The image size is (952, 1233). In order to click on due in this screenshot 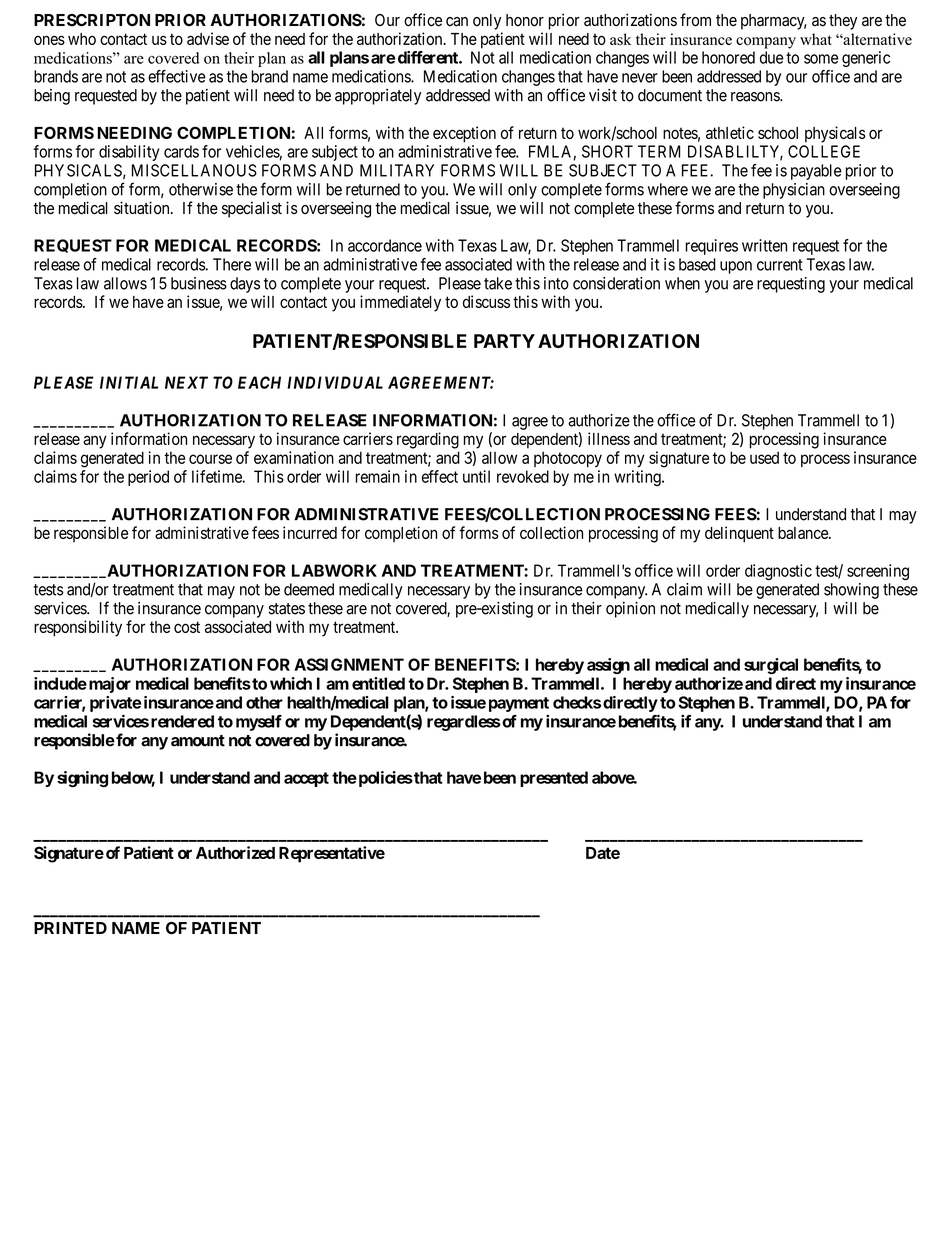, I will do `click(772, 57)`.
